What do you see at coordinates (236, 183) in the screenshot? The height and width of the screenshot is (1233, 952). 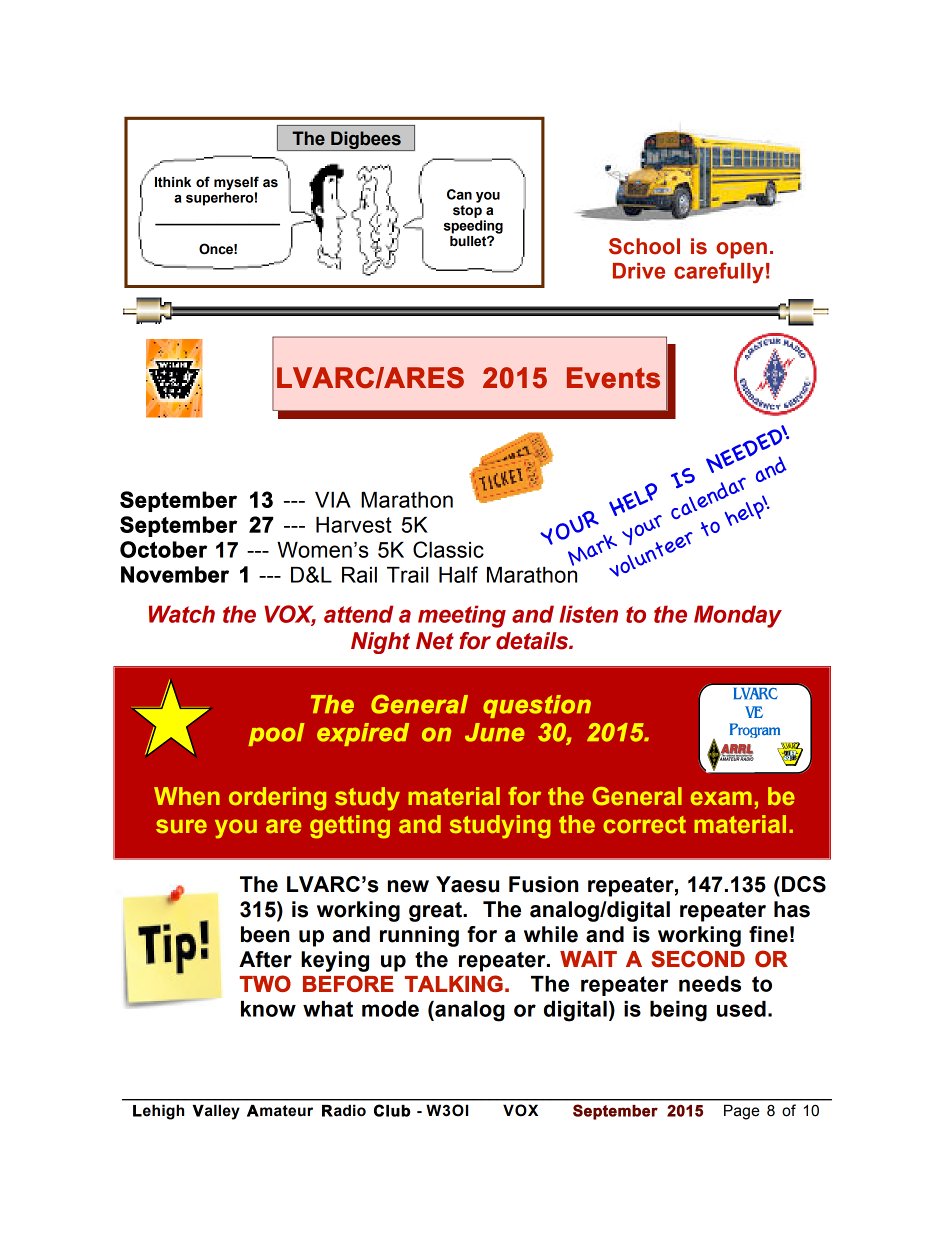 I see `myself` at bounding box center [236, 183].
